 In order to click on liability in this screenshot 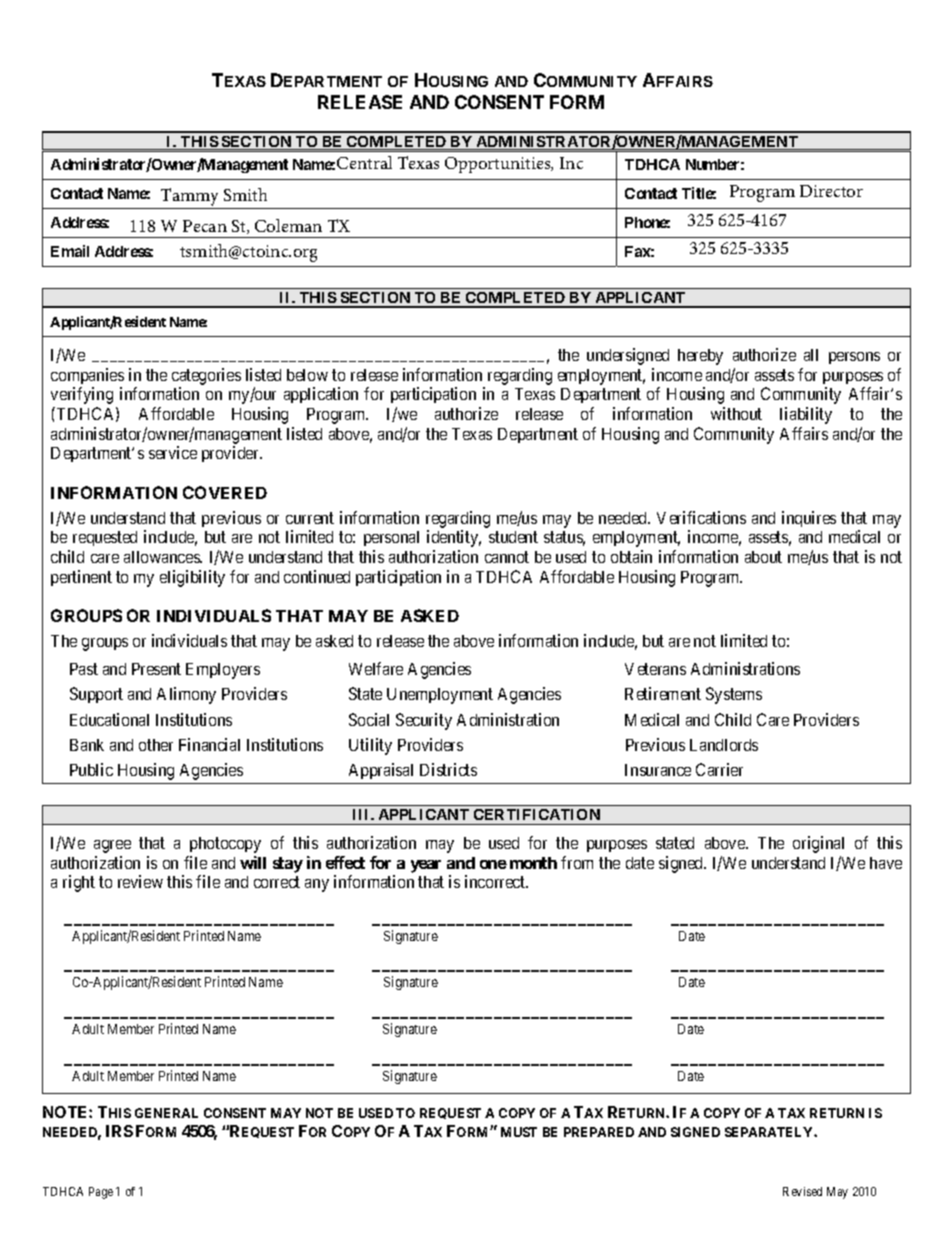, I will do `click(806, 415)`.
